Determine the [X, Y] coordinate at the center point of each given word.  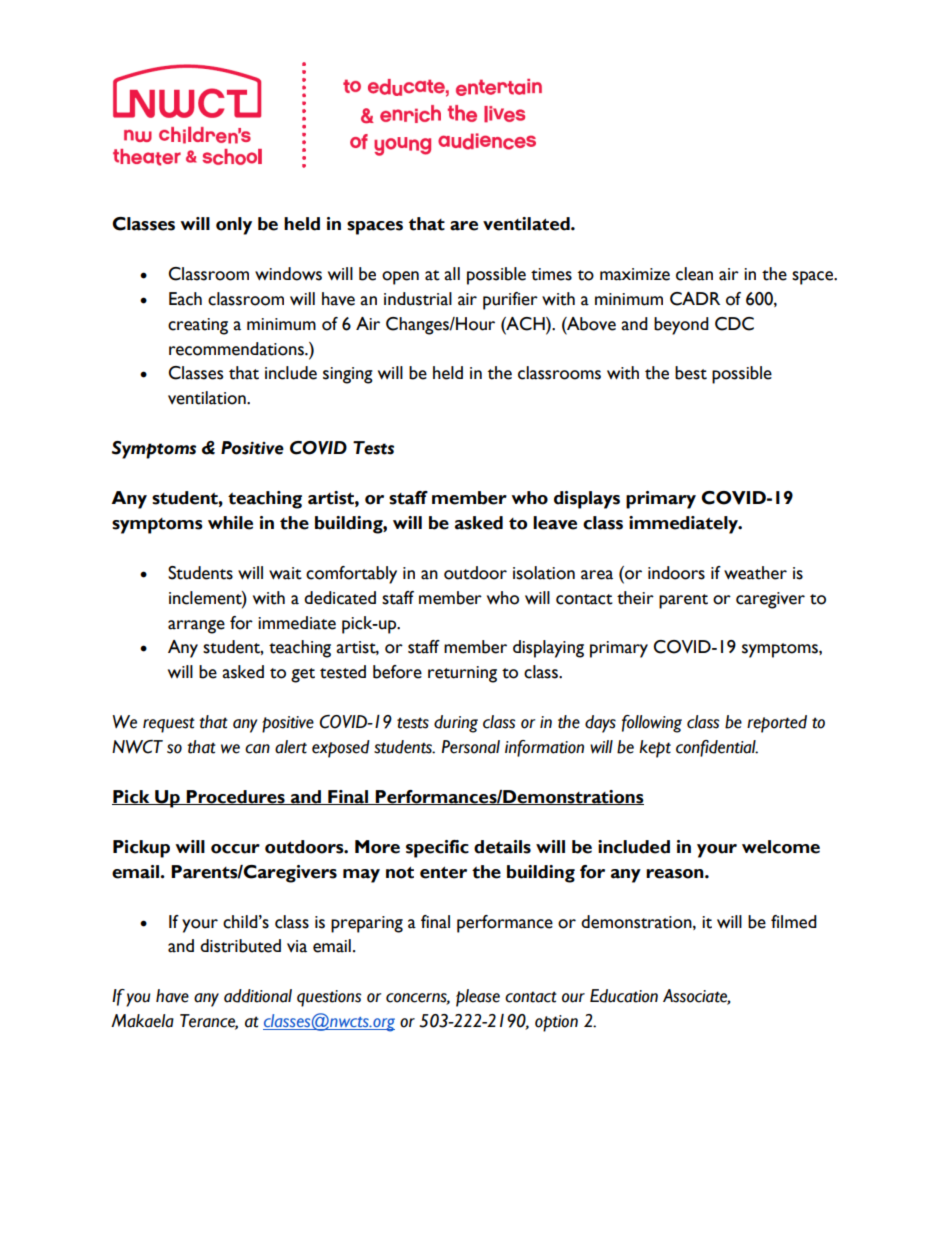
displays [587, 500]
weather [755, 573]
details [502, 847]
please [478, 998]
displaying [548, 649]
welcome [781, 847]
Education [624, 996]
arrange [196, 627]
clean [694, 274]
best [691, 373]
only [234, 226]
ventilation [208, 398]
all [452, 274]
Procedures [236, 797]
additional [258, 996]
